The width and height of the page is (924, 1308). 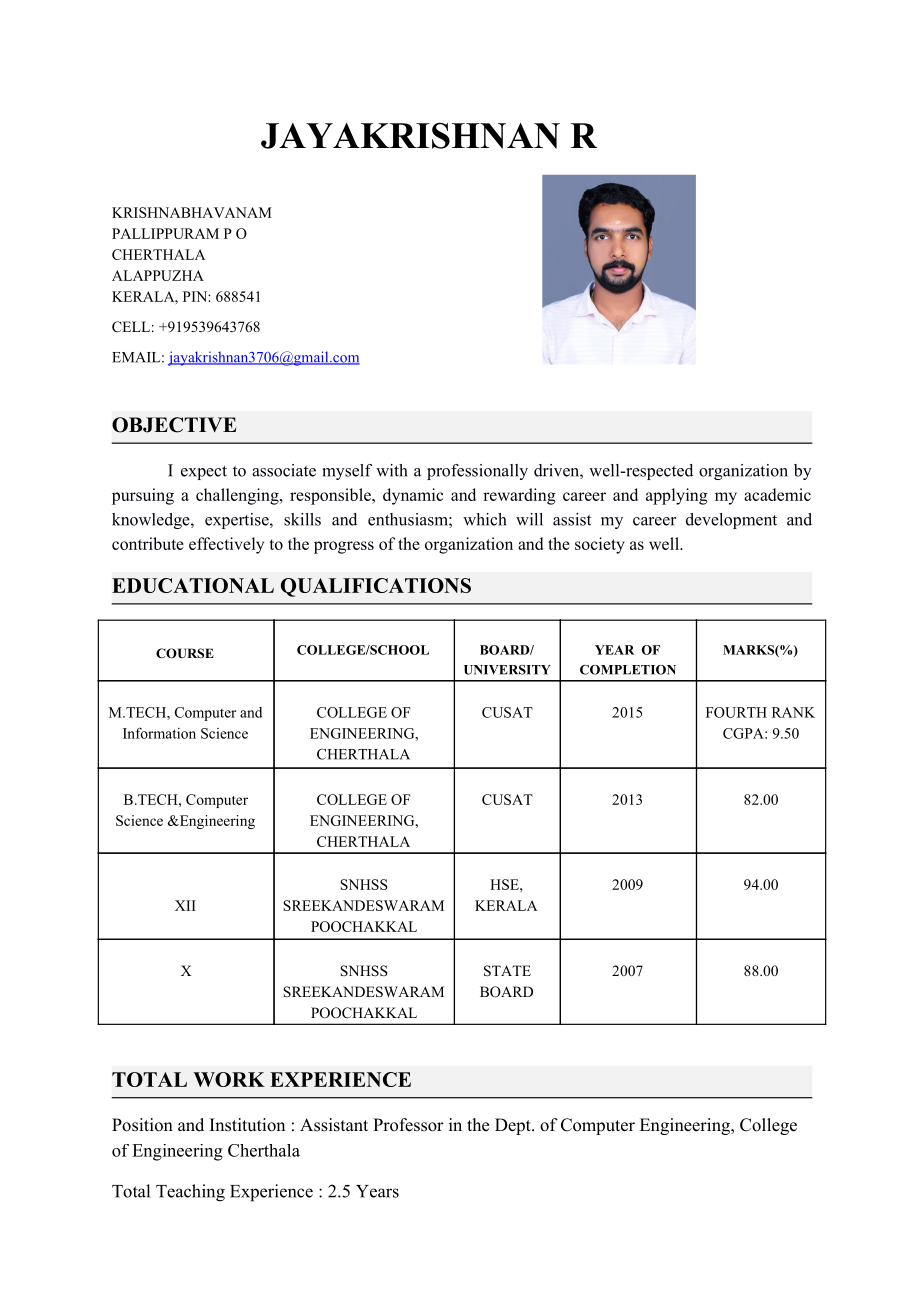 I want to click on applying, so click(x=677, y=496).
